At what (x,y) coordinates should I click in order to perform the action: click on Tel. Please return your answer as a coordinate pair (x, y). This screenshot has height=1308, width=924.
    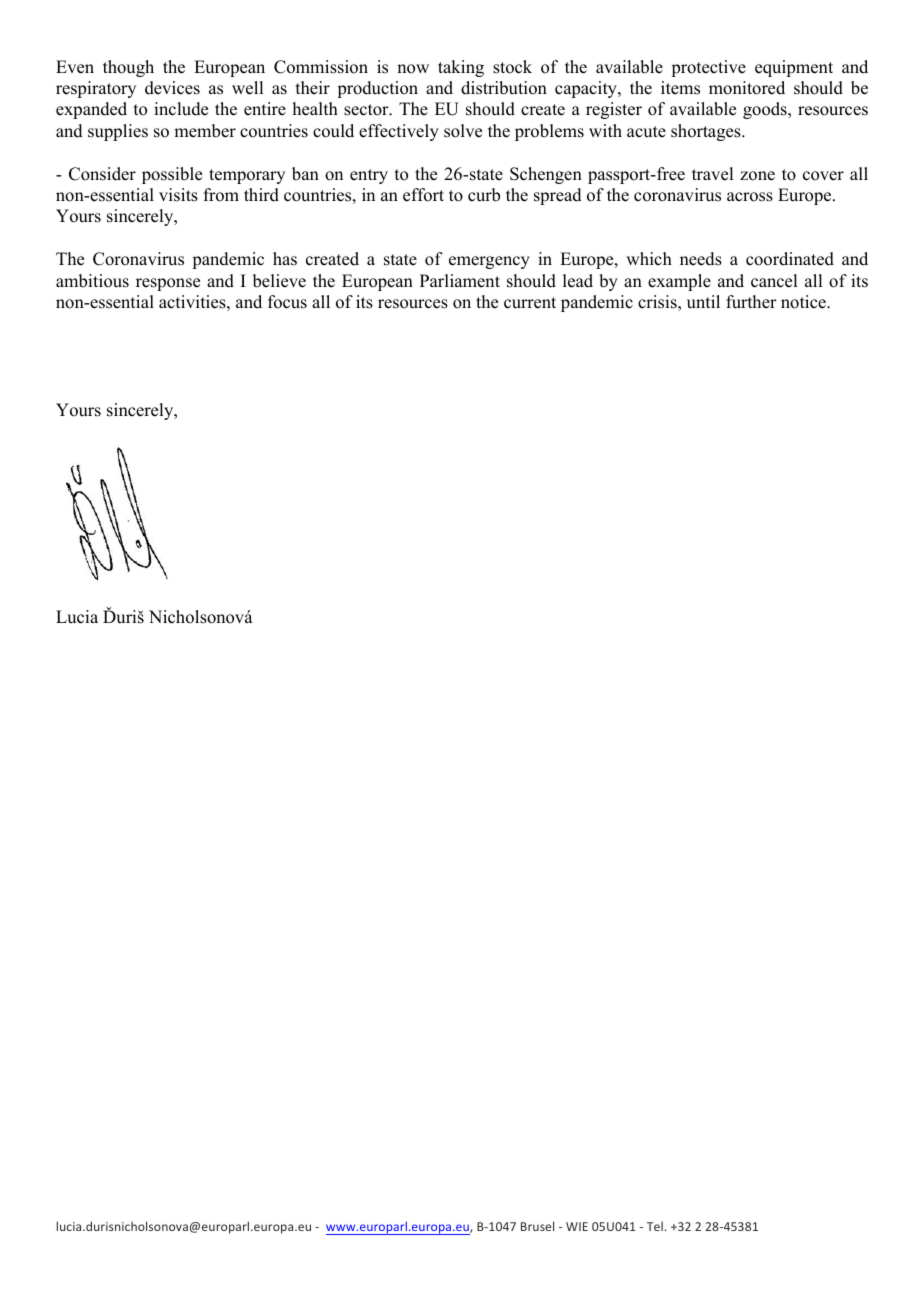
    Looking at the image, I should click on (655, 1226).
